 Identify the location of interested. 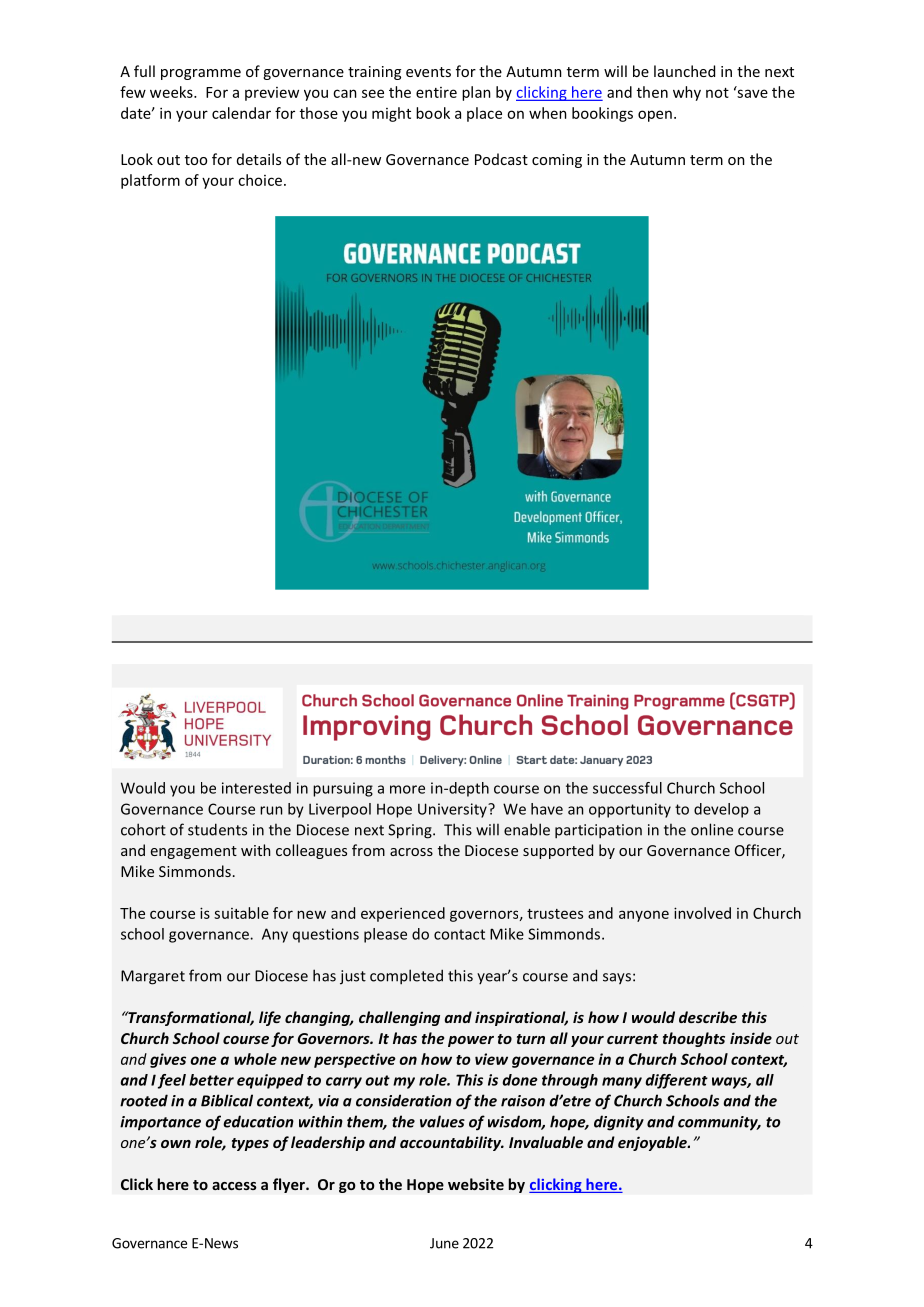
(256, 788).
